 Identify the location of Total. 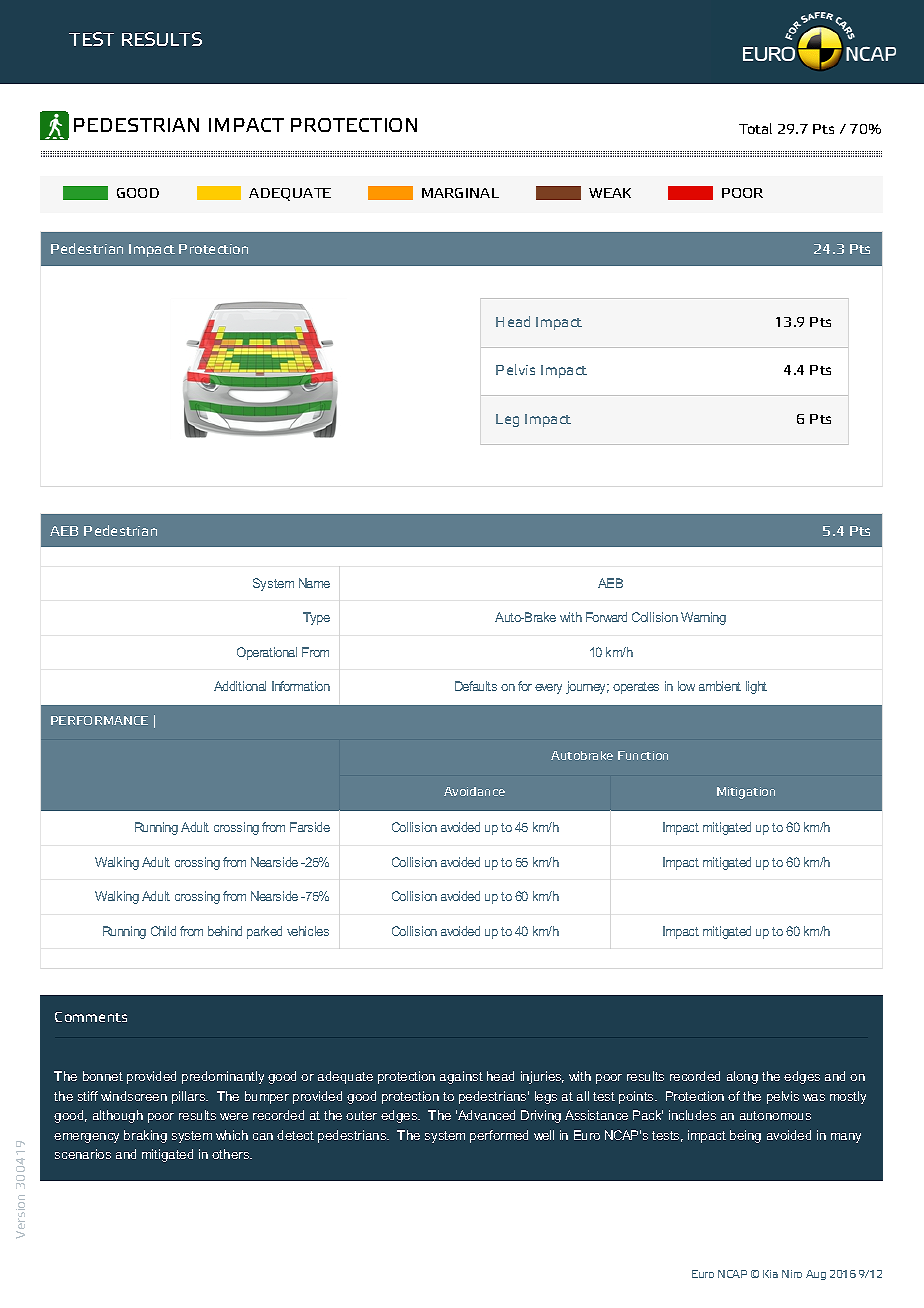
(755, 128).
